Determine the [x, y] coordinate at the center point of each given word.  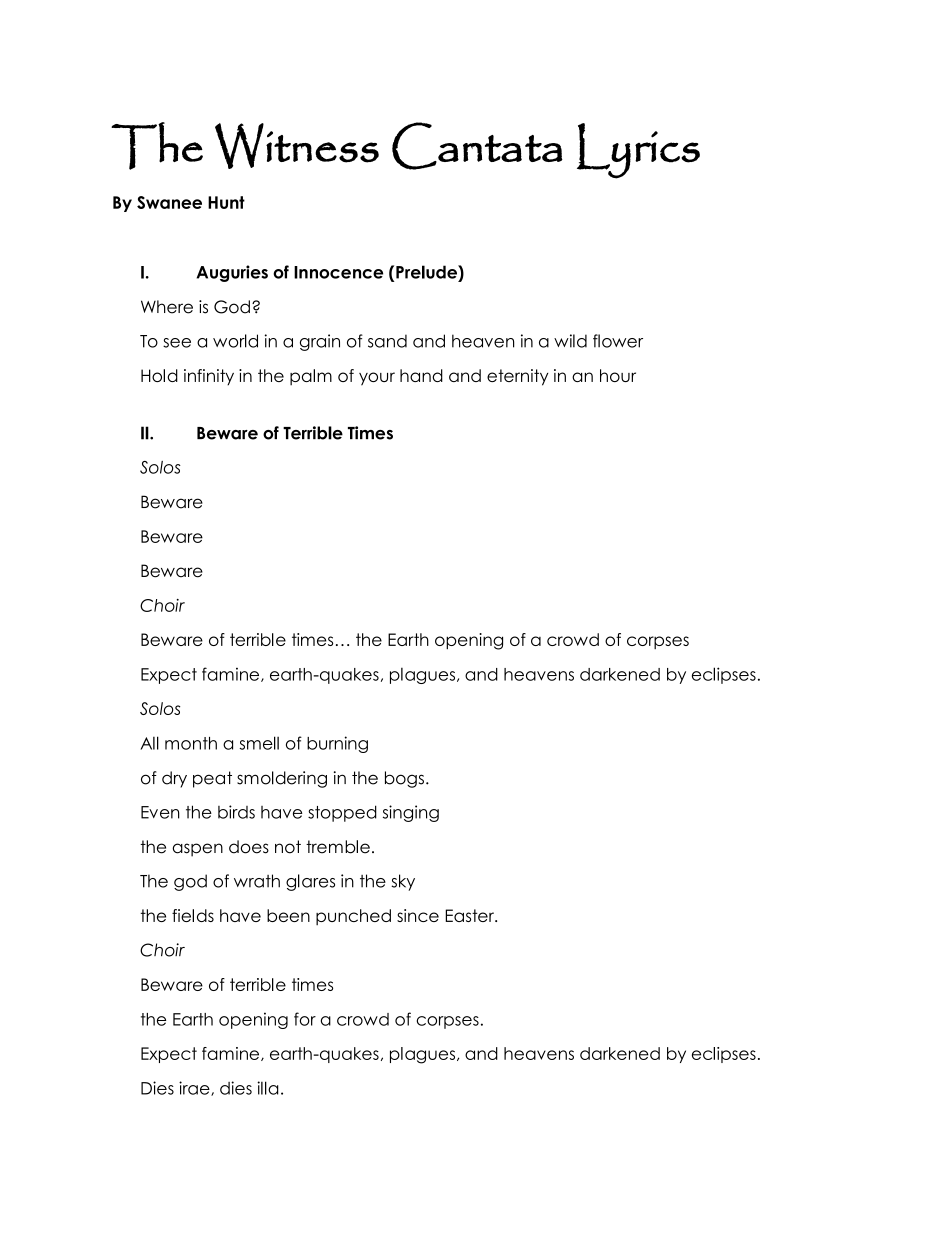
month [191, 743]
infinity [209, 377]
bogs [404, 779]
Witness [297, 146]
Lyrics [638, 151]
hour [618, 375]
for [305, 1019]
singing [411, 813]
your [377, 379]
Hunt [226, 202]
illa [268, 1088]
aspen [197, 850]
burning [337, 744]
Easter [471, 915]
